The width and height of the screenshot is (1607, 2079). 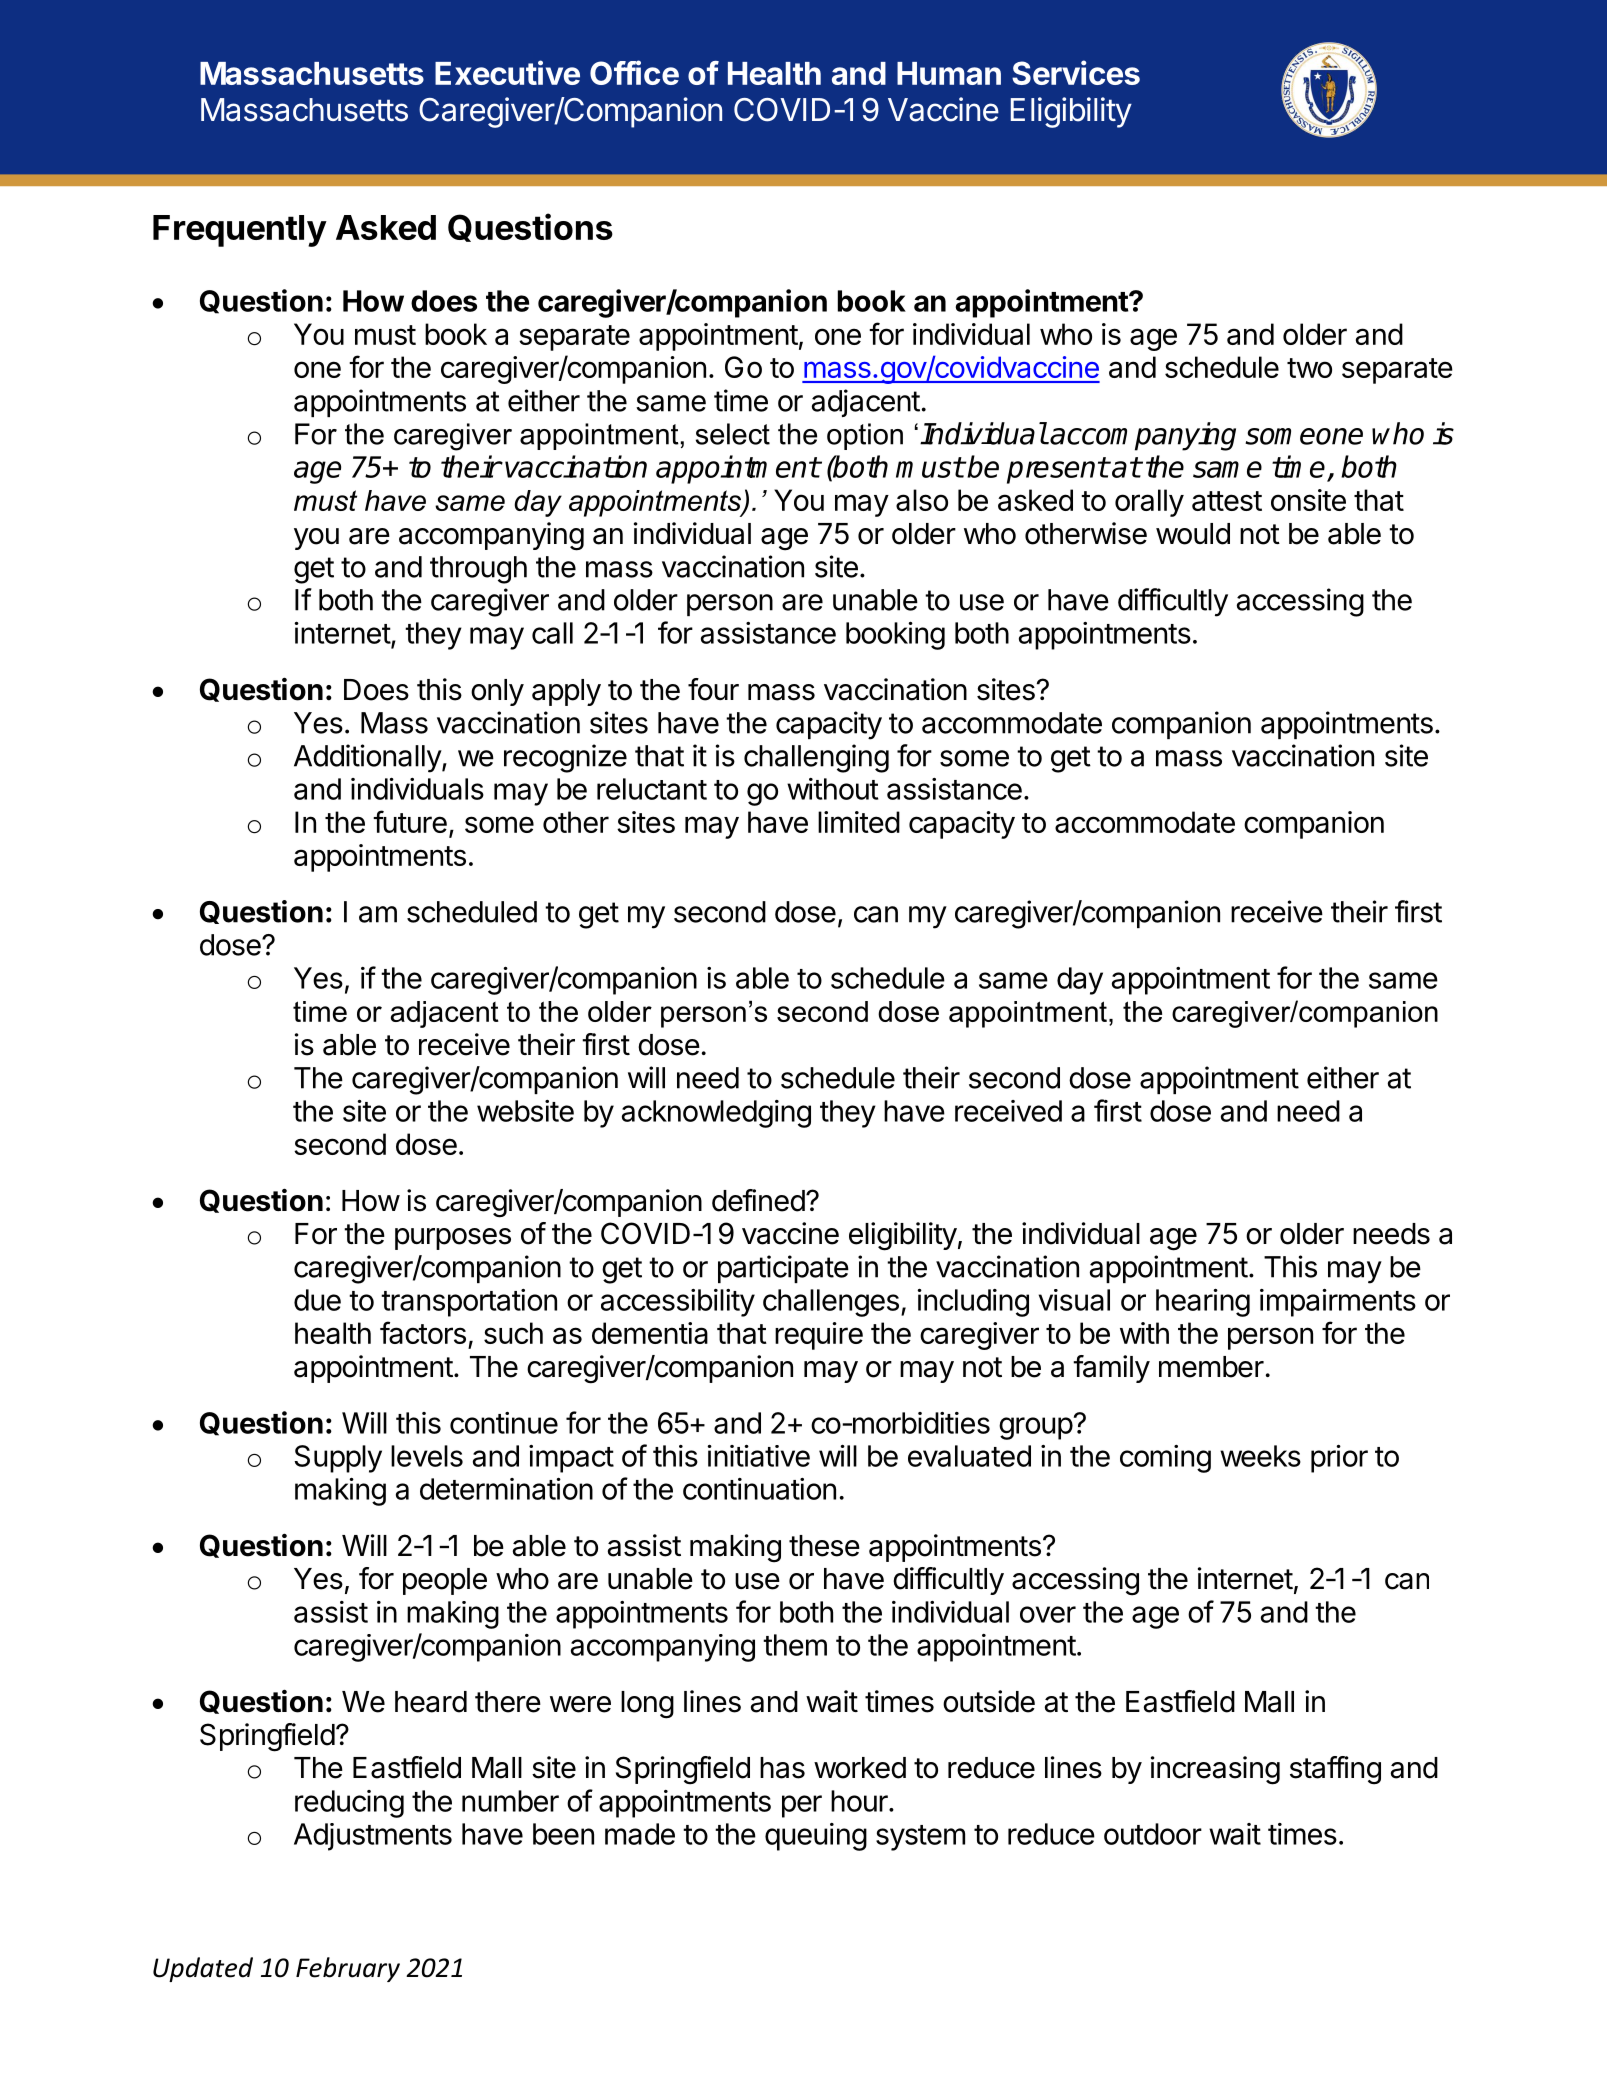 What do you see at coordinates (1203, 1303) in the screenshot?
I see `hearing` at bounding box center [1203, 1303].
